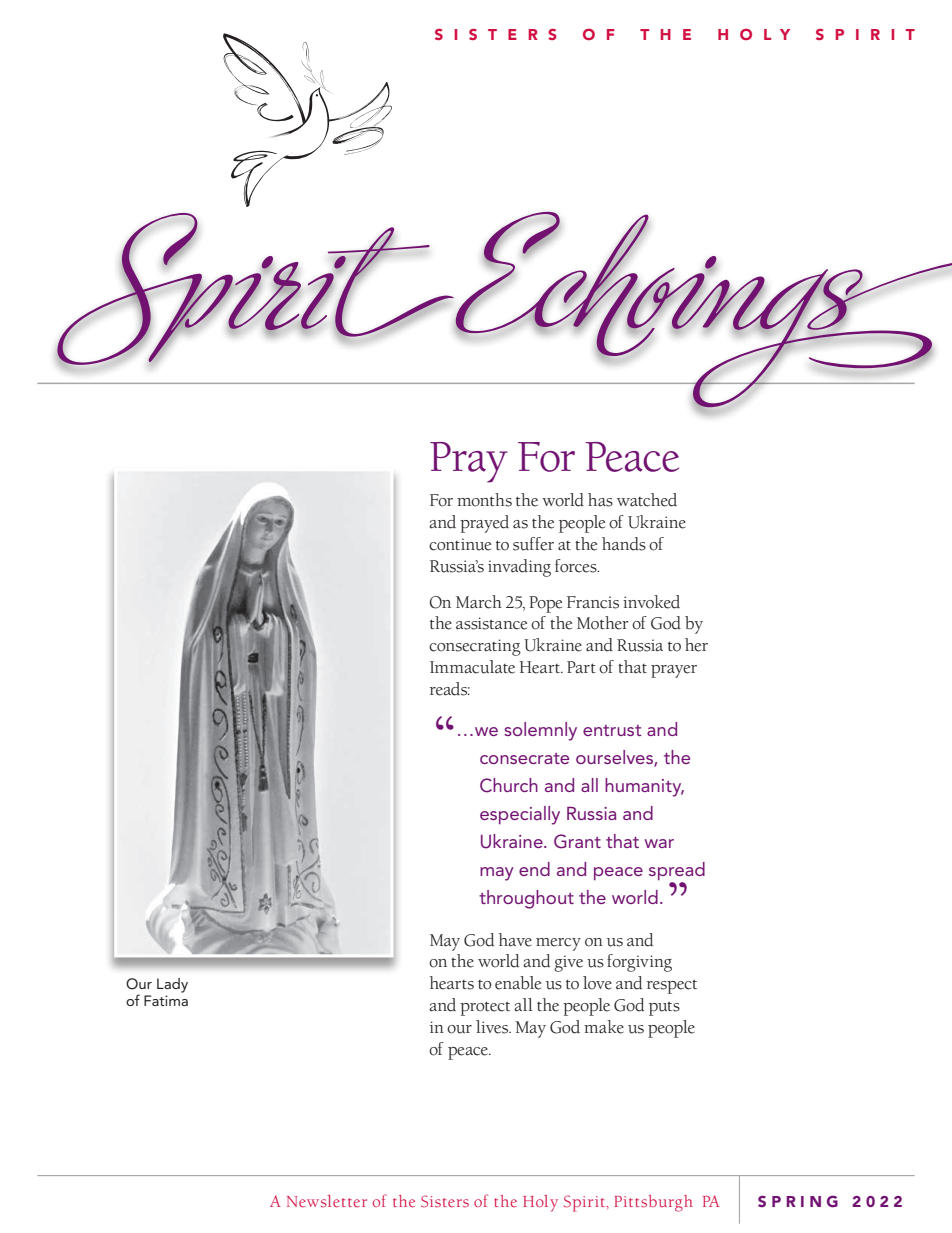 This document has height=1233, width=952. Describe the element at coordinates (172, 985) in the document. I see `Lady` at that location.
